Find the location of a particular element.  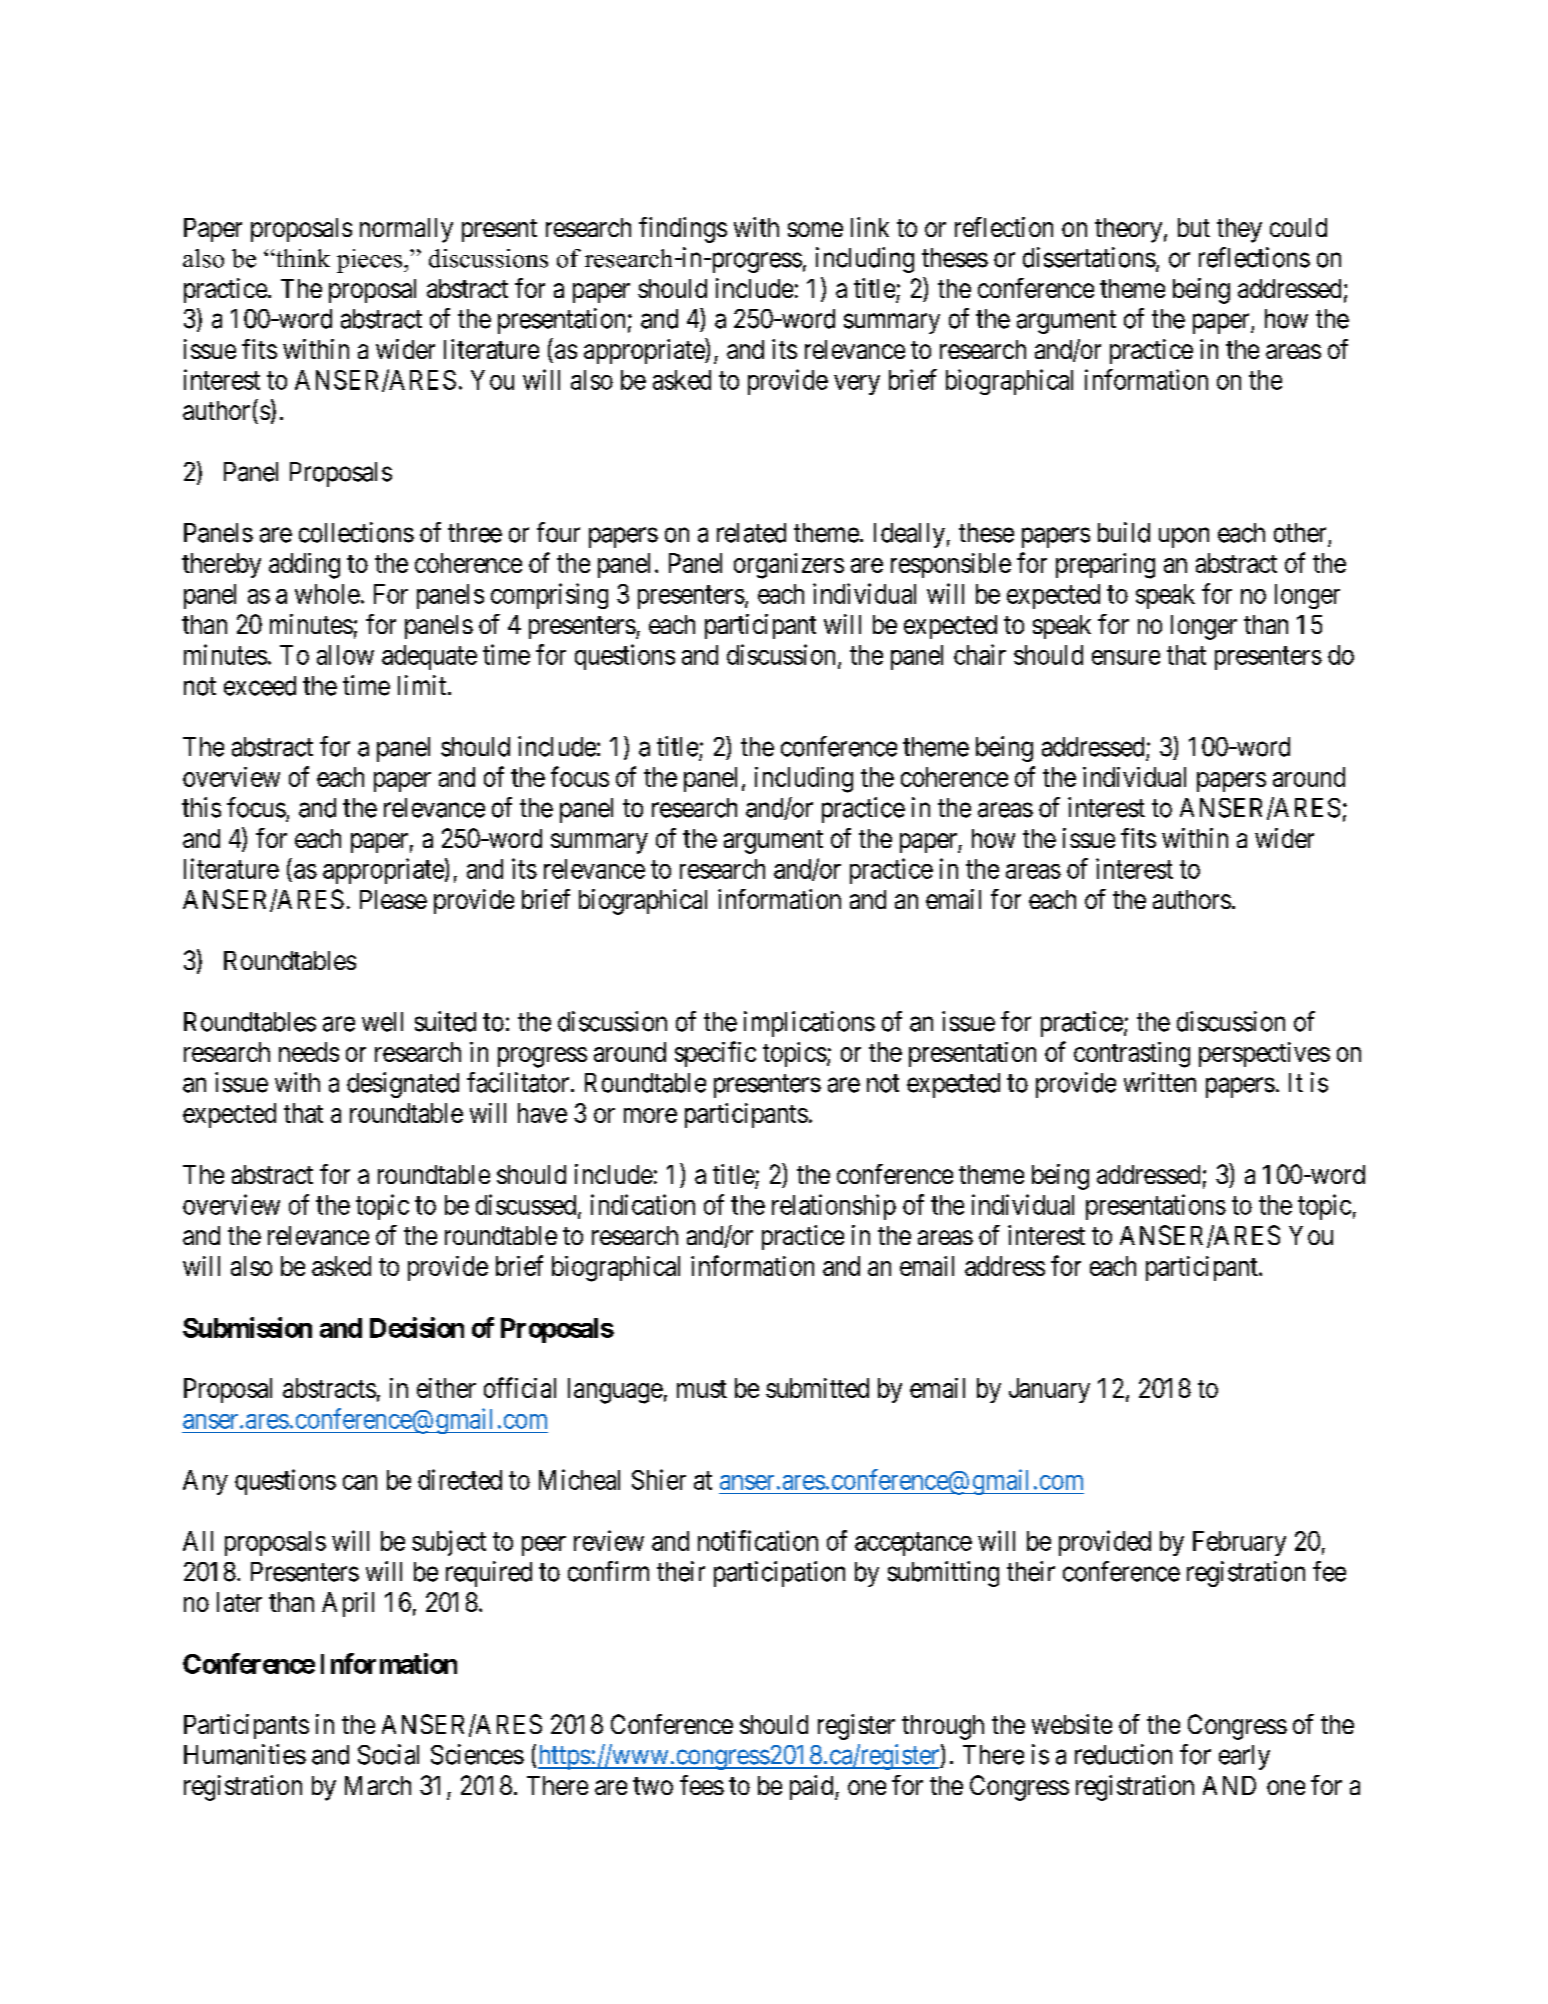

some is located at coordinates (815, 229).
